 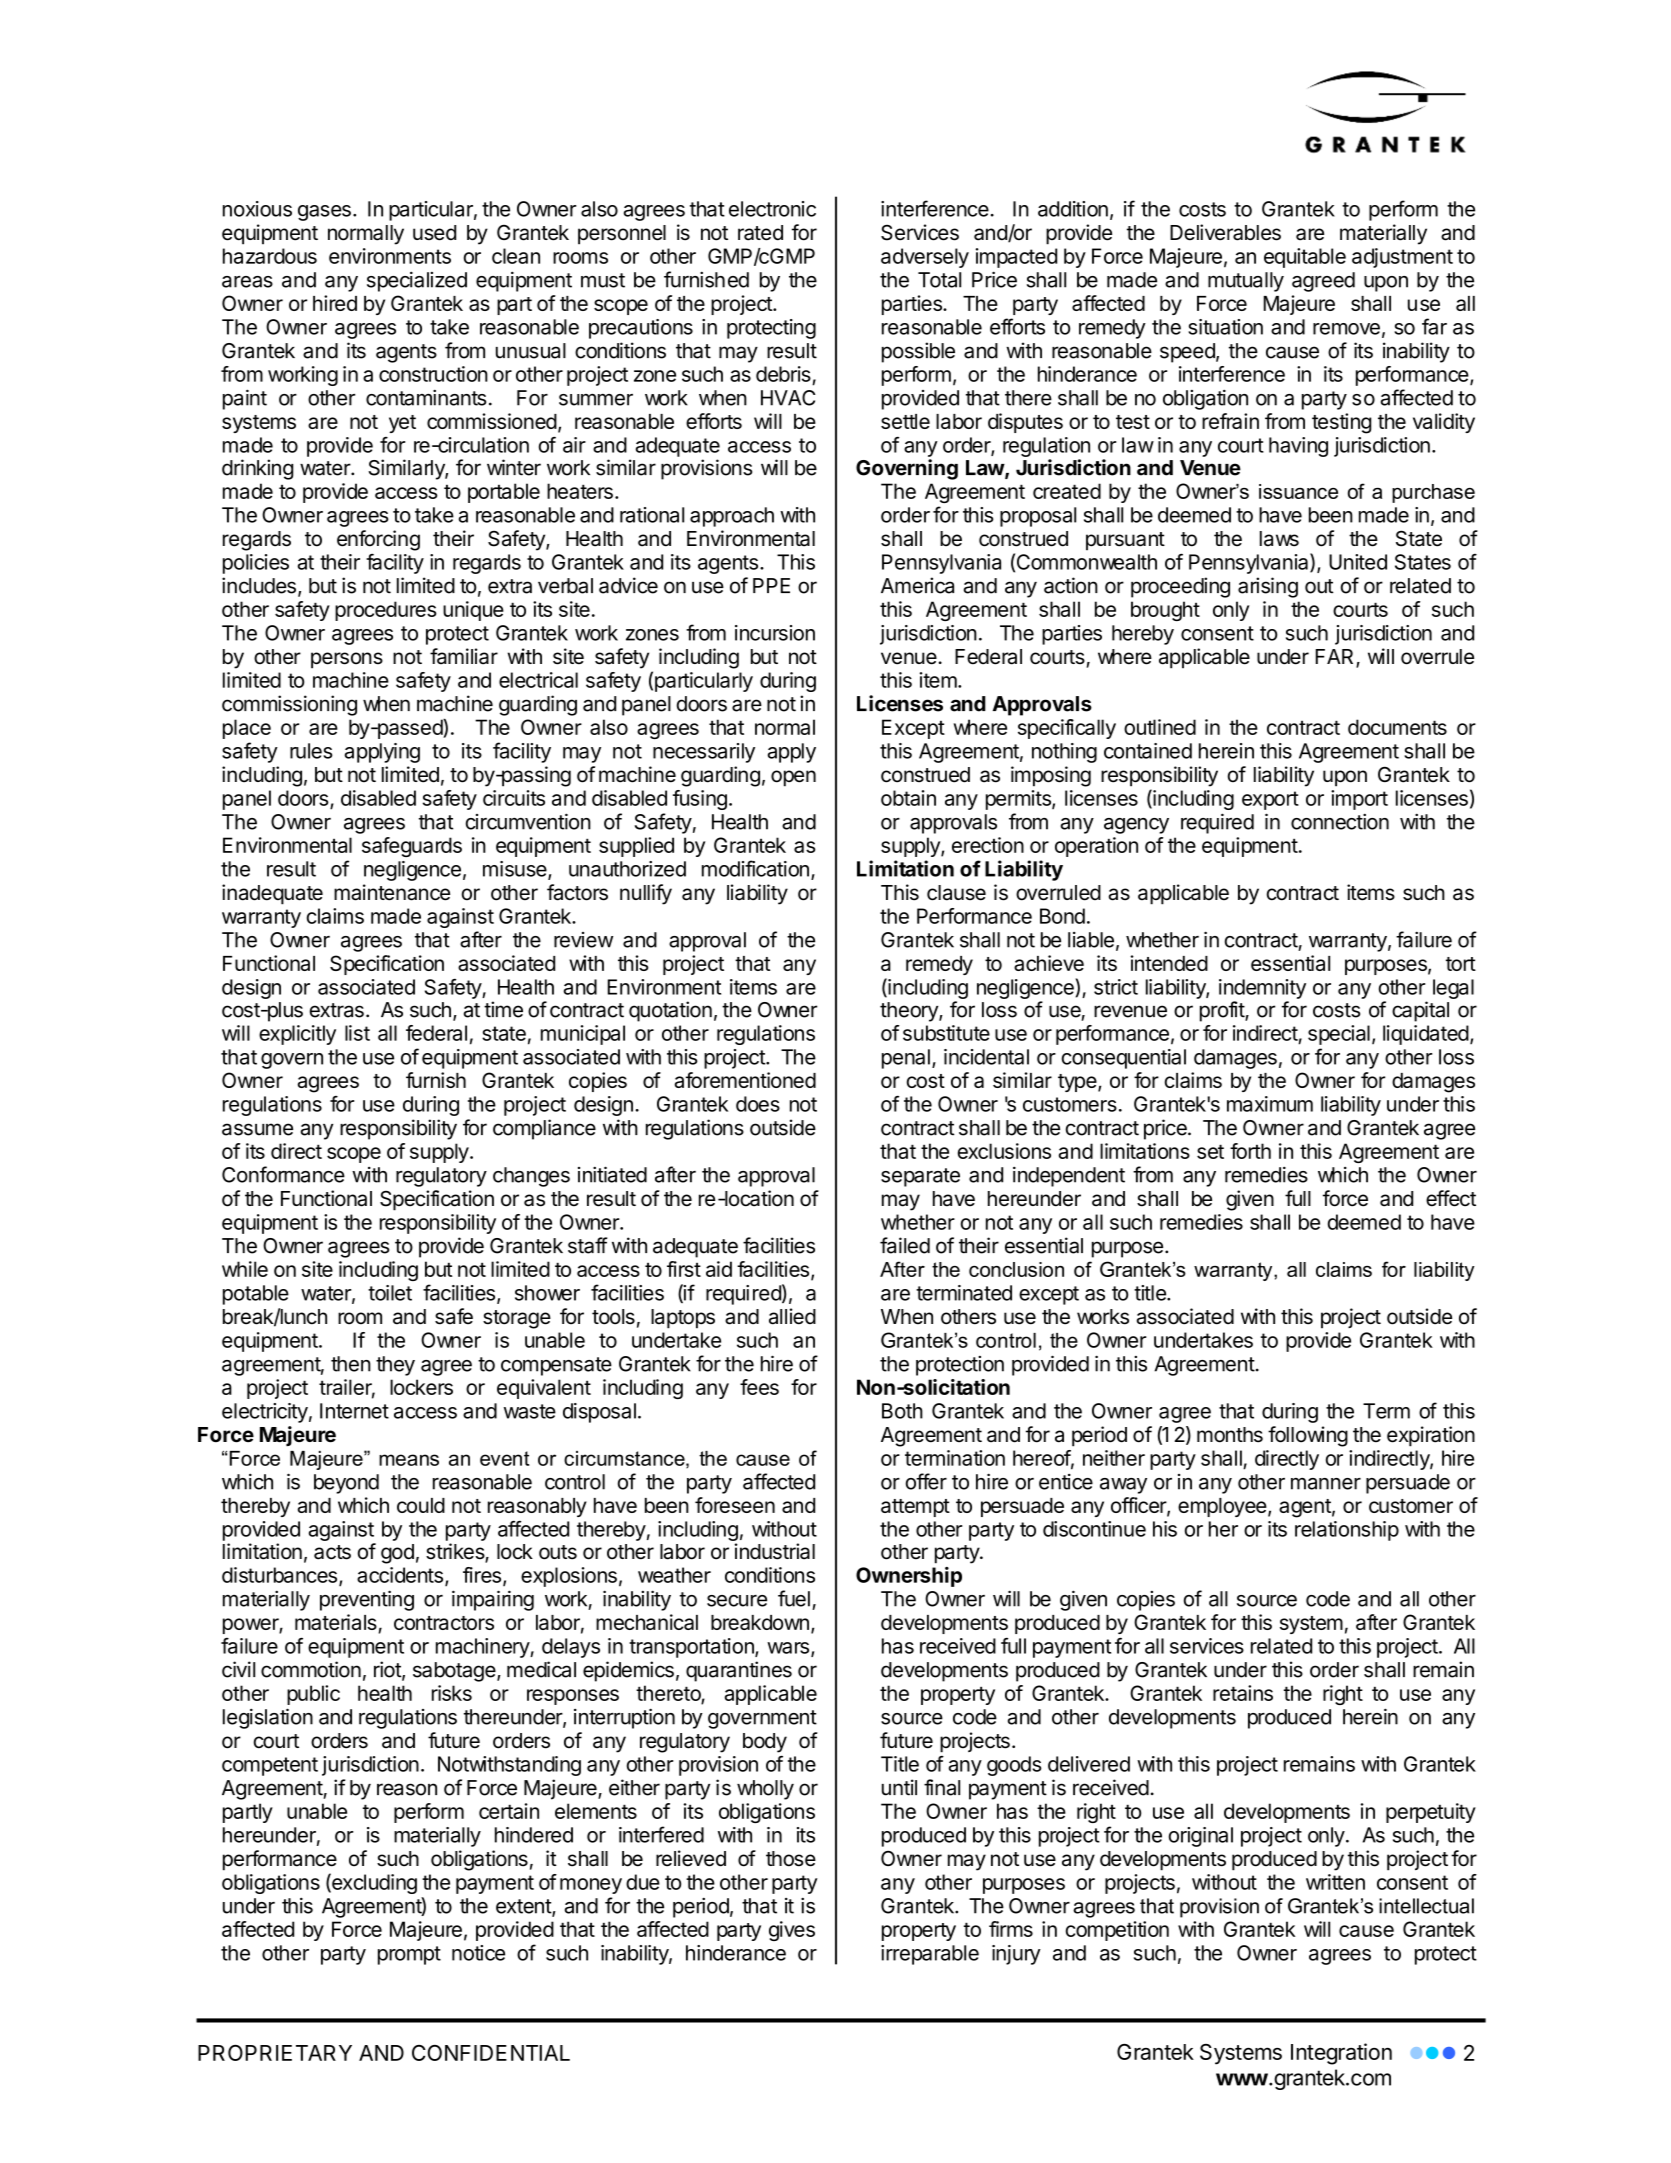 What do you see at coordinates (1268, 587) in the document?
I see `arising` at bounding box center [1268, 587].
